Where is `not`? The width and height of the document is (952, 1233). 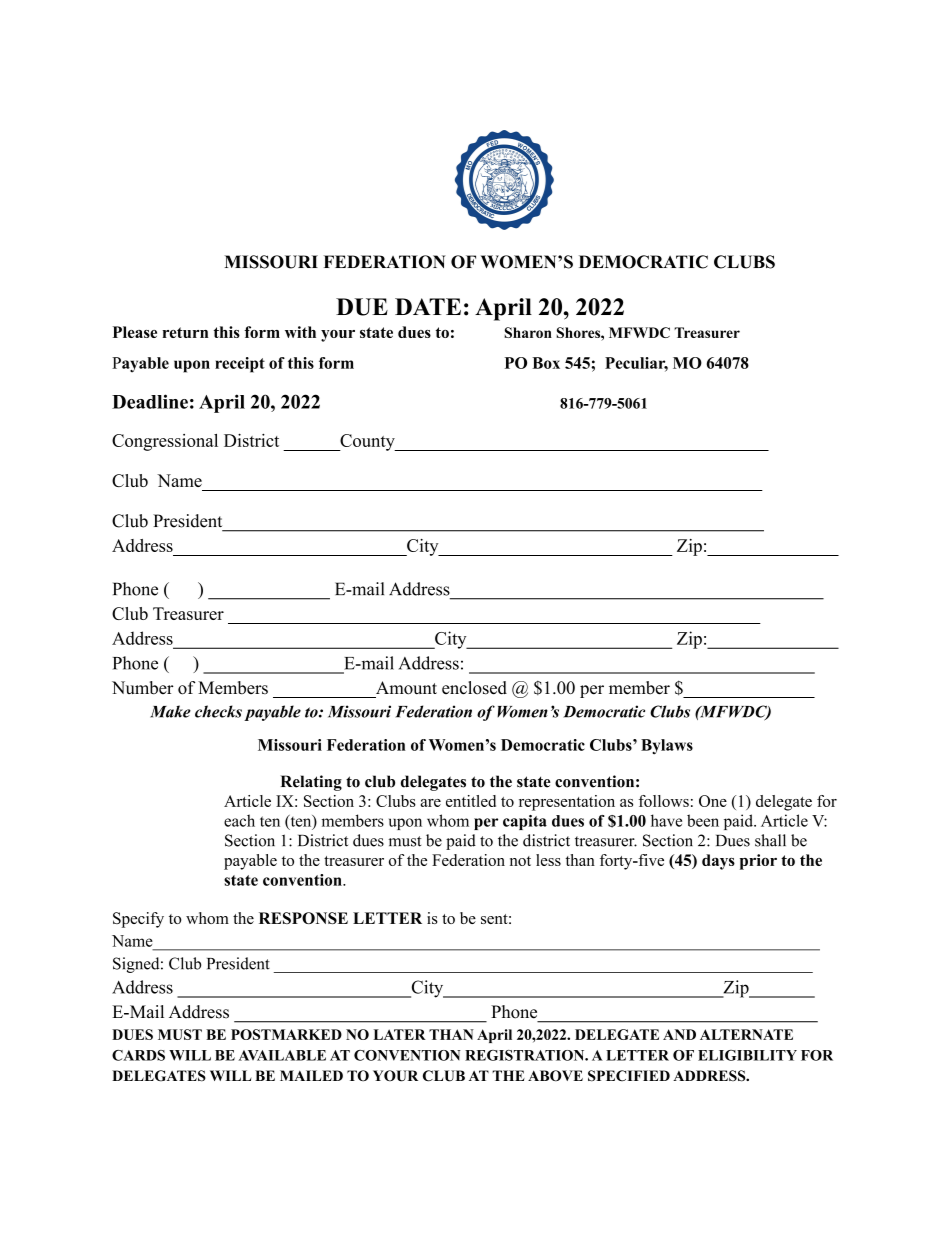 not is located at coordinates (520, 861).
